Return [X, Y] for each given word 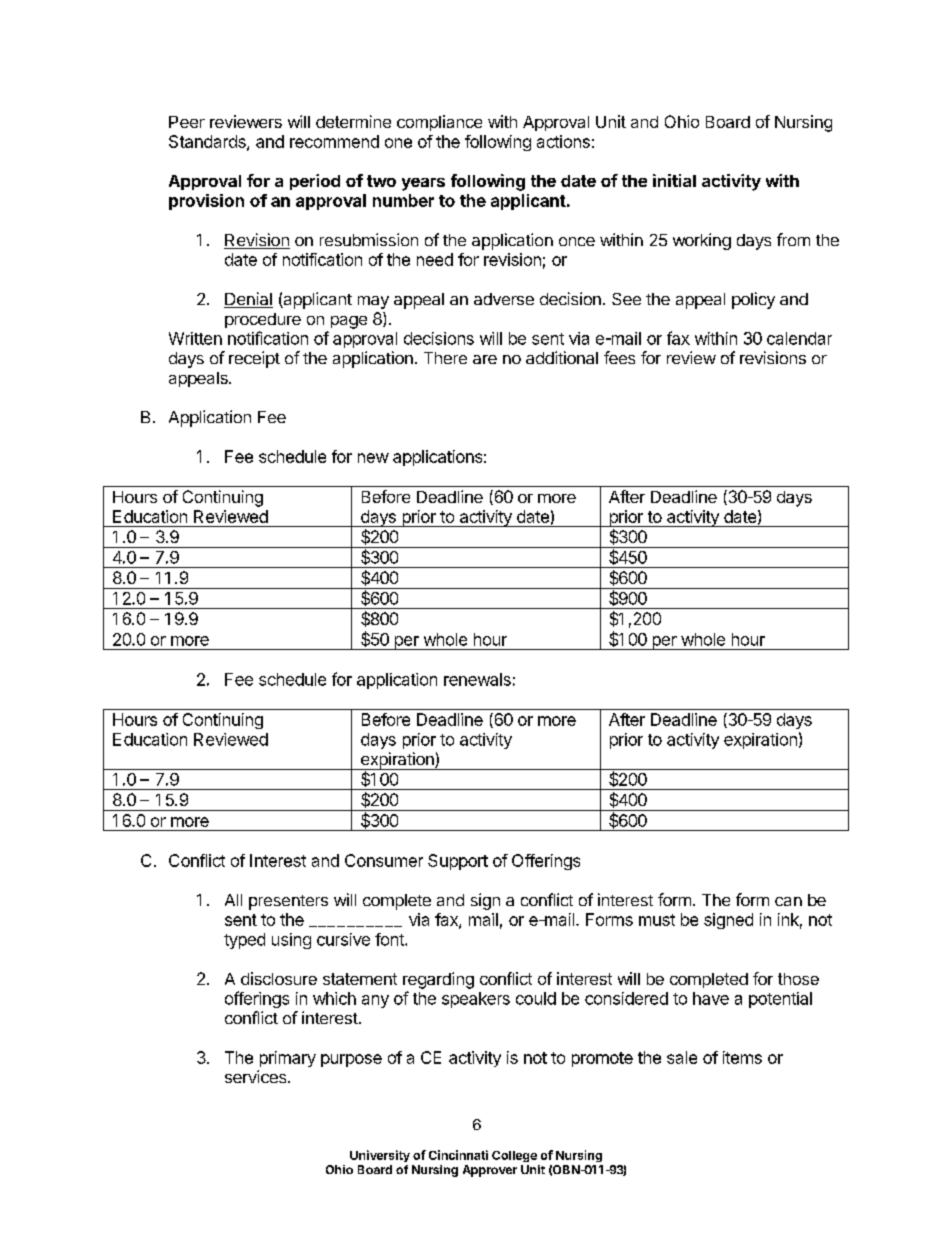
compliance [439, 123]
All [233, 900]
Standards [208, 142]
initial [674, 180]
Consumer [384, 860]
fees [619, 357]
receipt [254, 359]
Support [458, 862]
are [485, 359]
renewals [477, 679]
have [711, 998]
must [657, 920]
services [257, 1076]
